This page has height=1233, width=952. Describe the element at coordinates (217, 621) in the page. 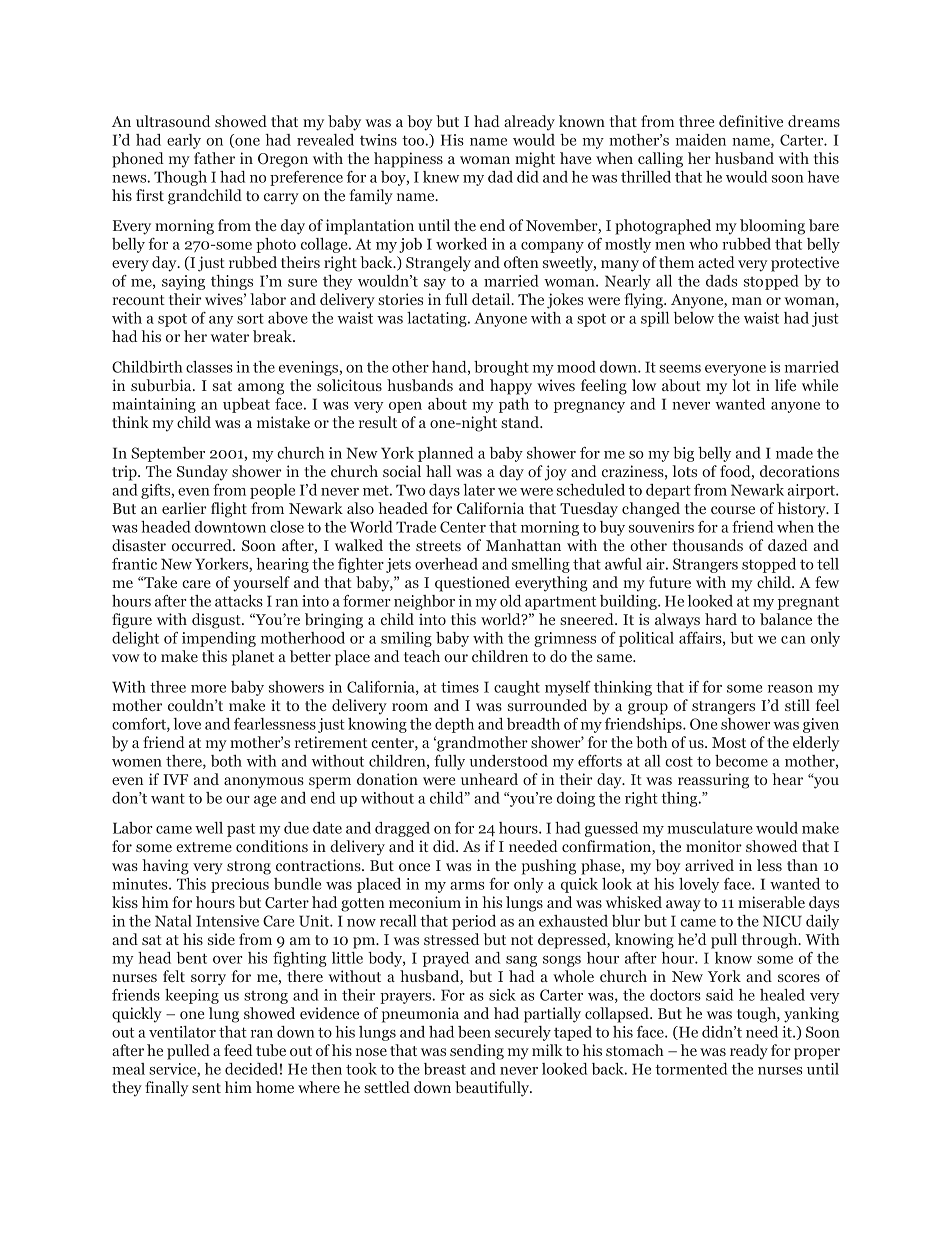

I see `disgust` at that location.
